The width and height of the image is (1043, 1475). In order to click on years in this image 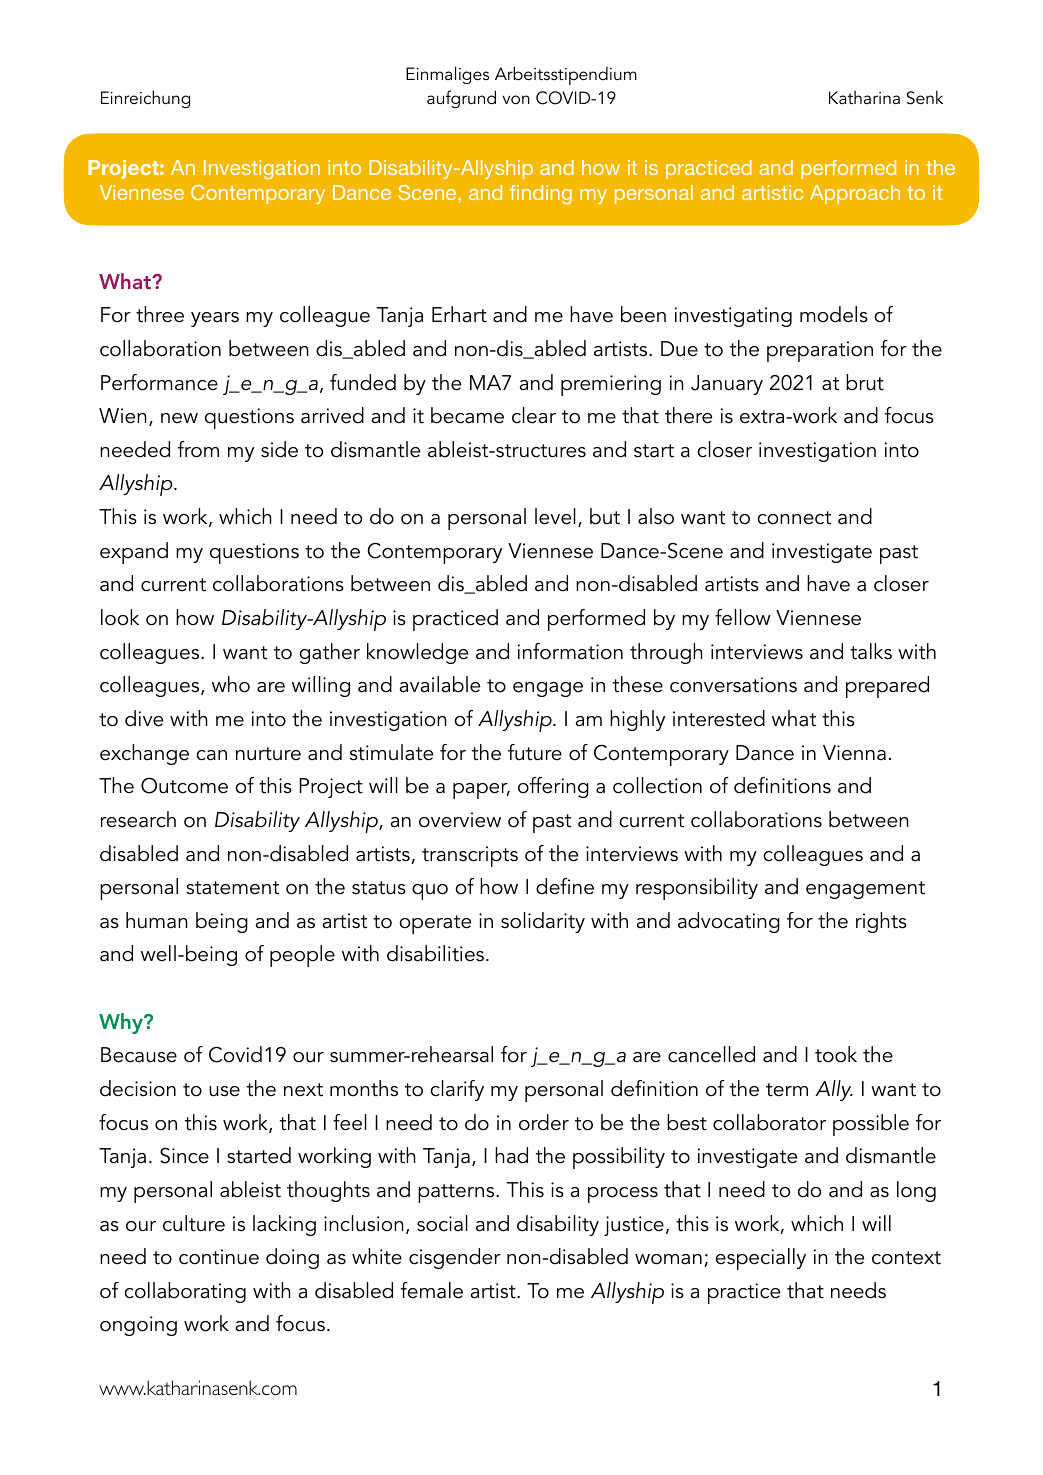, I will do `click(215, 319)`.
